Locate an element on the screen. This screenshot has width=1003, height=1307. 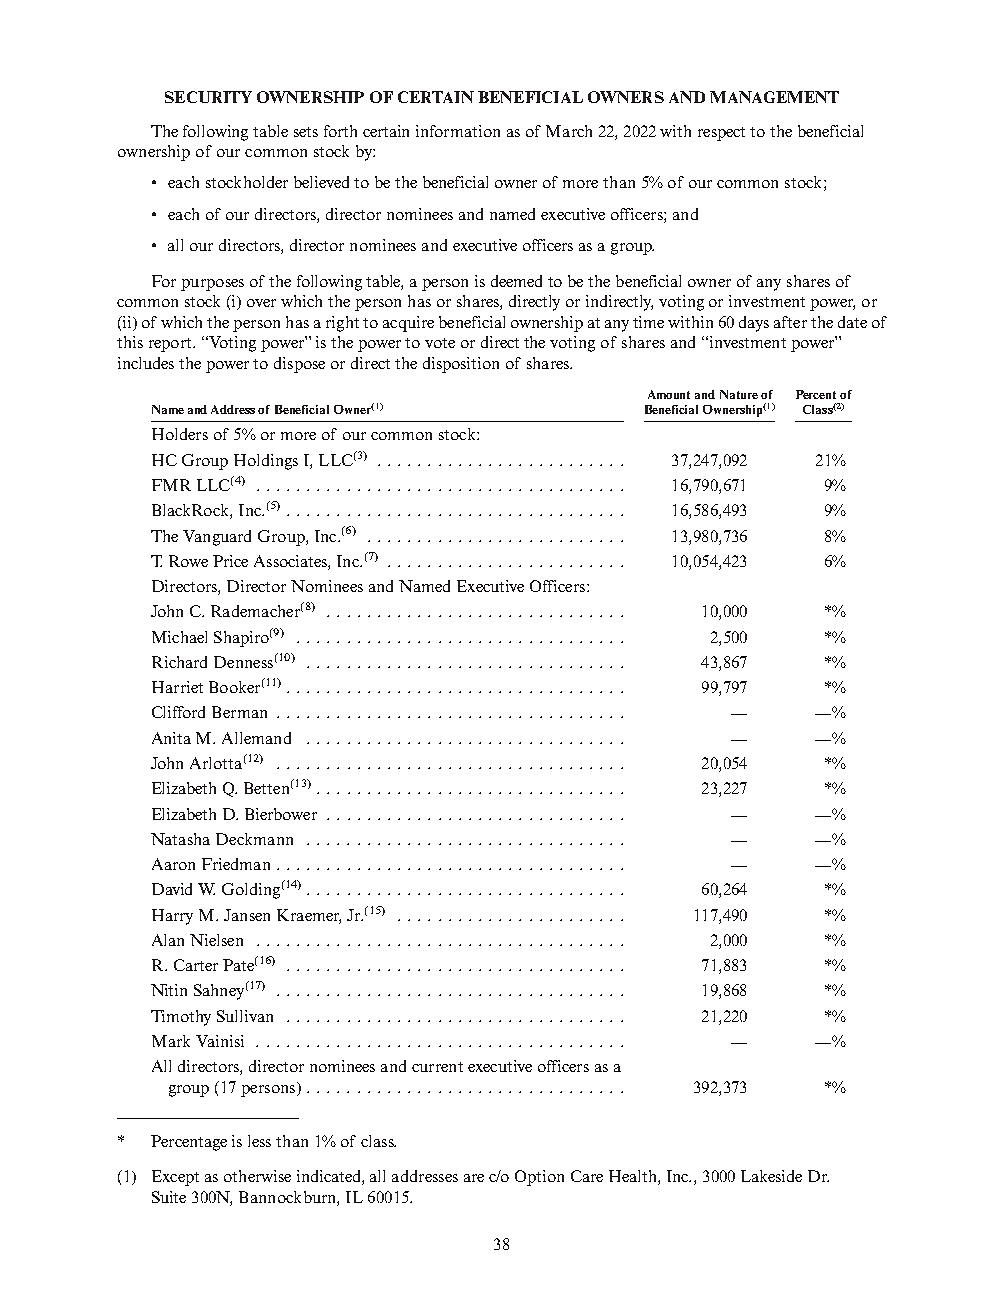
Amount is located at coordinates (669, 394).
